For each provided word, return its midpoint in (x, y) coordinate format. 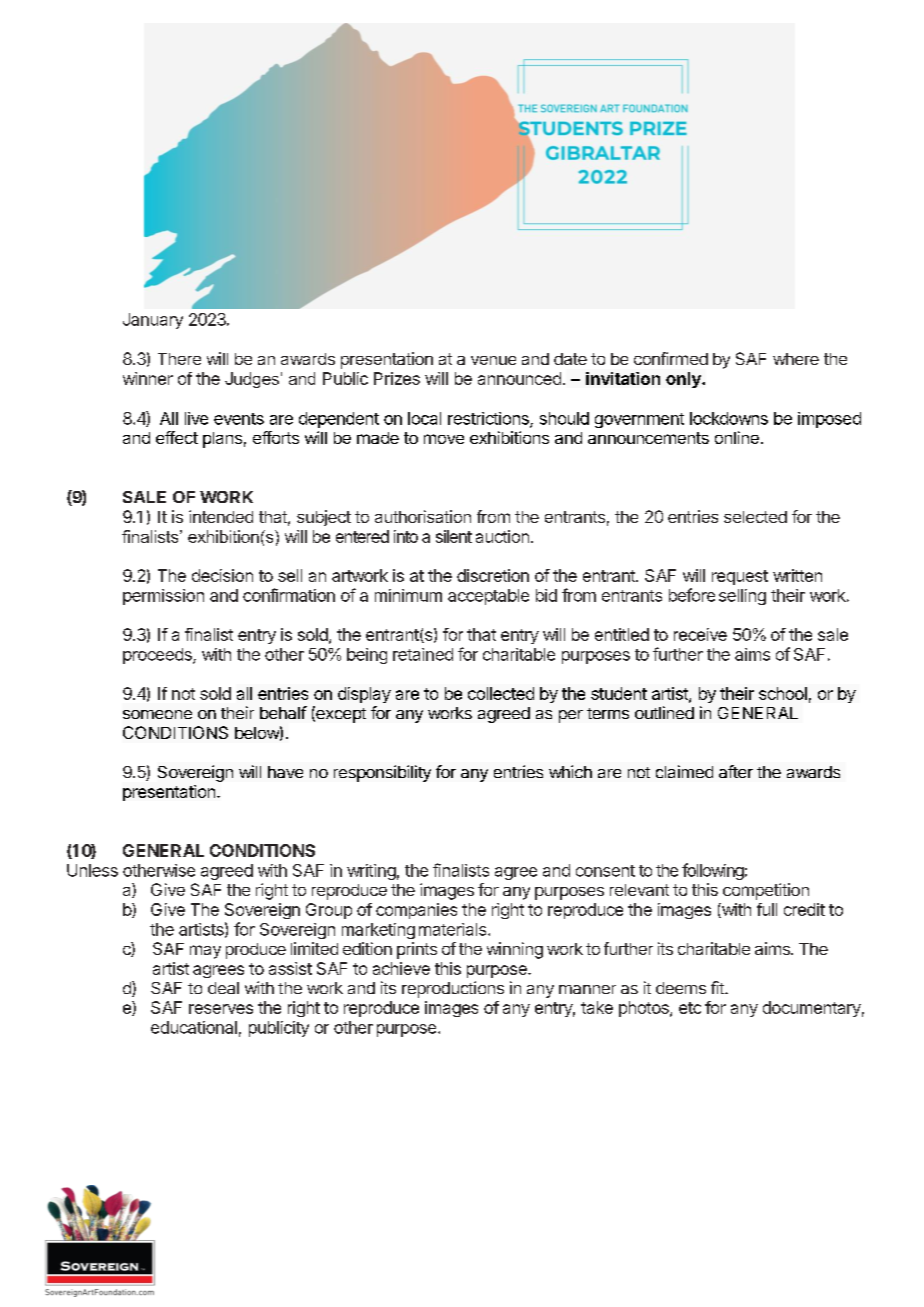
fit (718, 987)
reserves (221, 1009)
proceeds (158, 656)
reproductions (453, 989)
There (179, 359)
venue (493, 360)
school (783, 693)
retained (423, 654)
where (796, 359)
